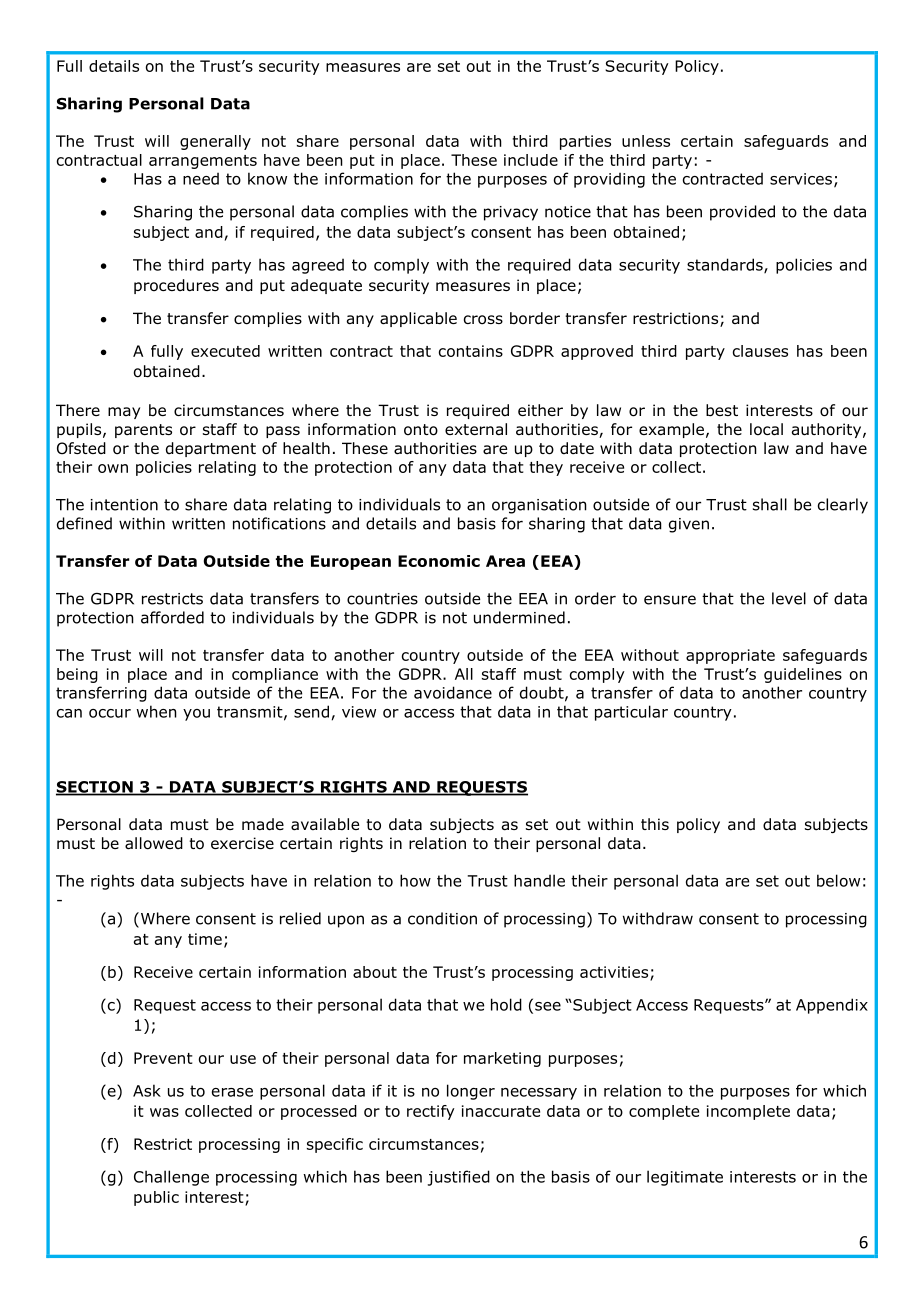 This document has width=924, height=1309. What do you see at coordinates (531, 160) in the document?
I see `include` at bounding box center [531, 160].
